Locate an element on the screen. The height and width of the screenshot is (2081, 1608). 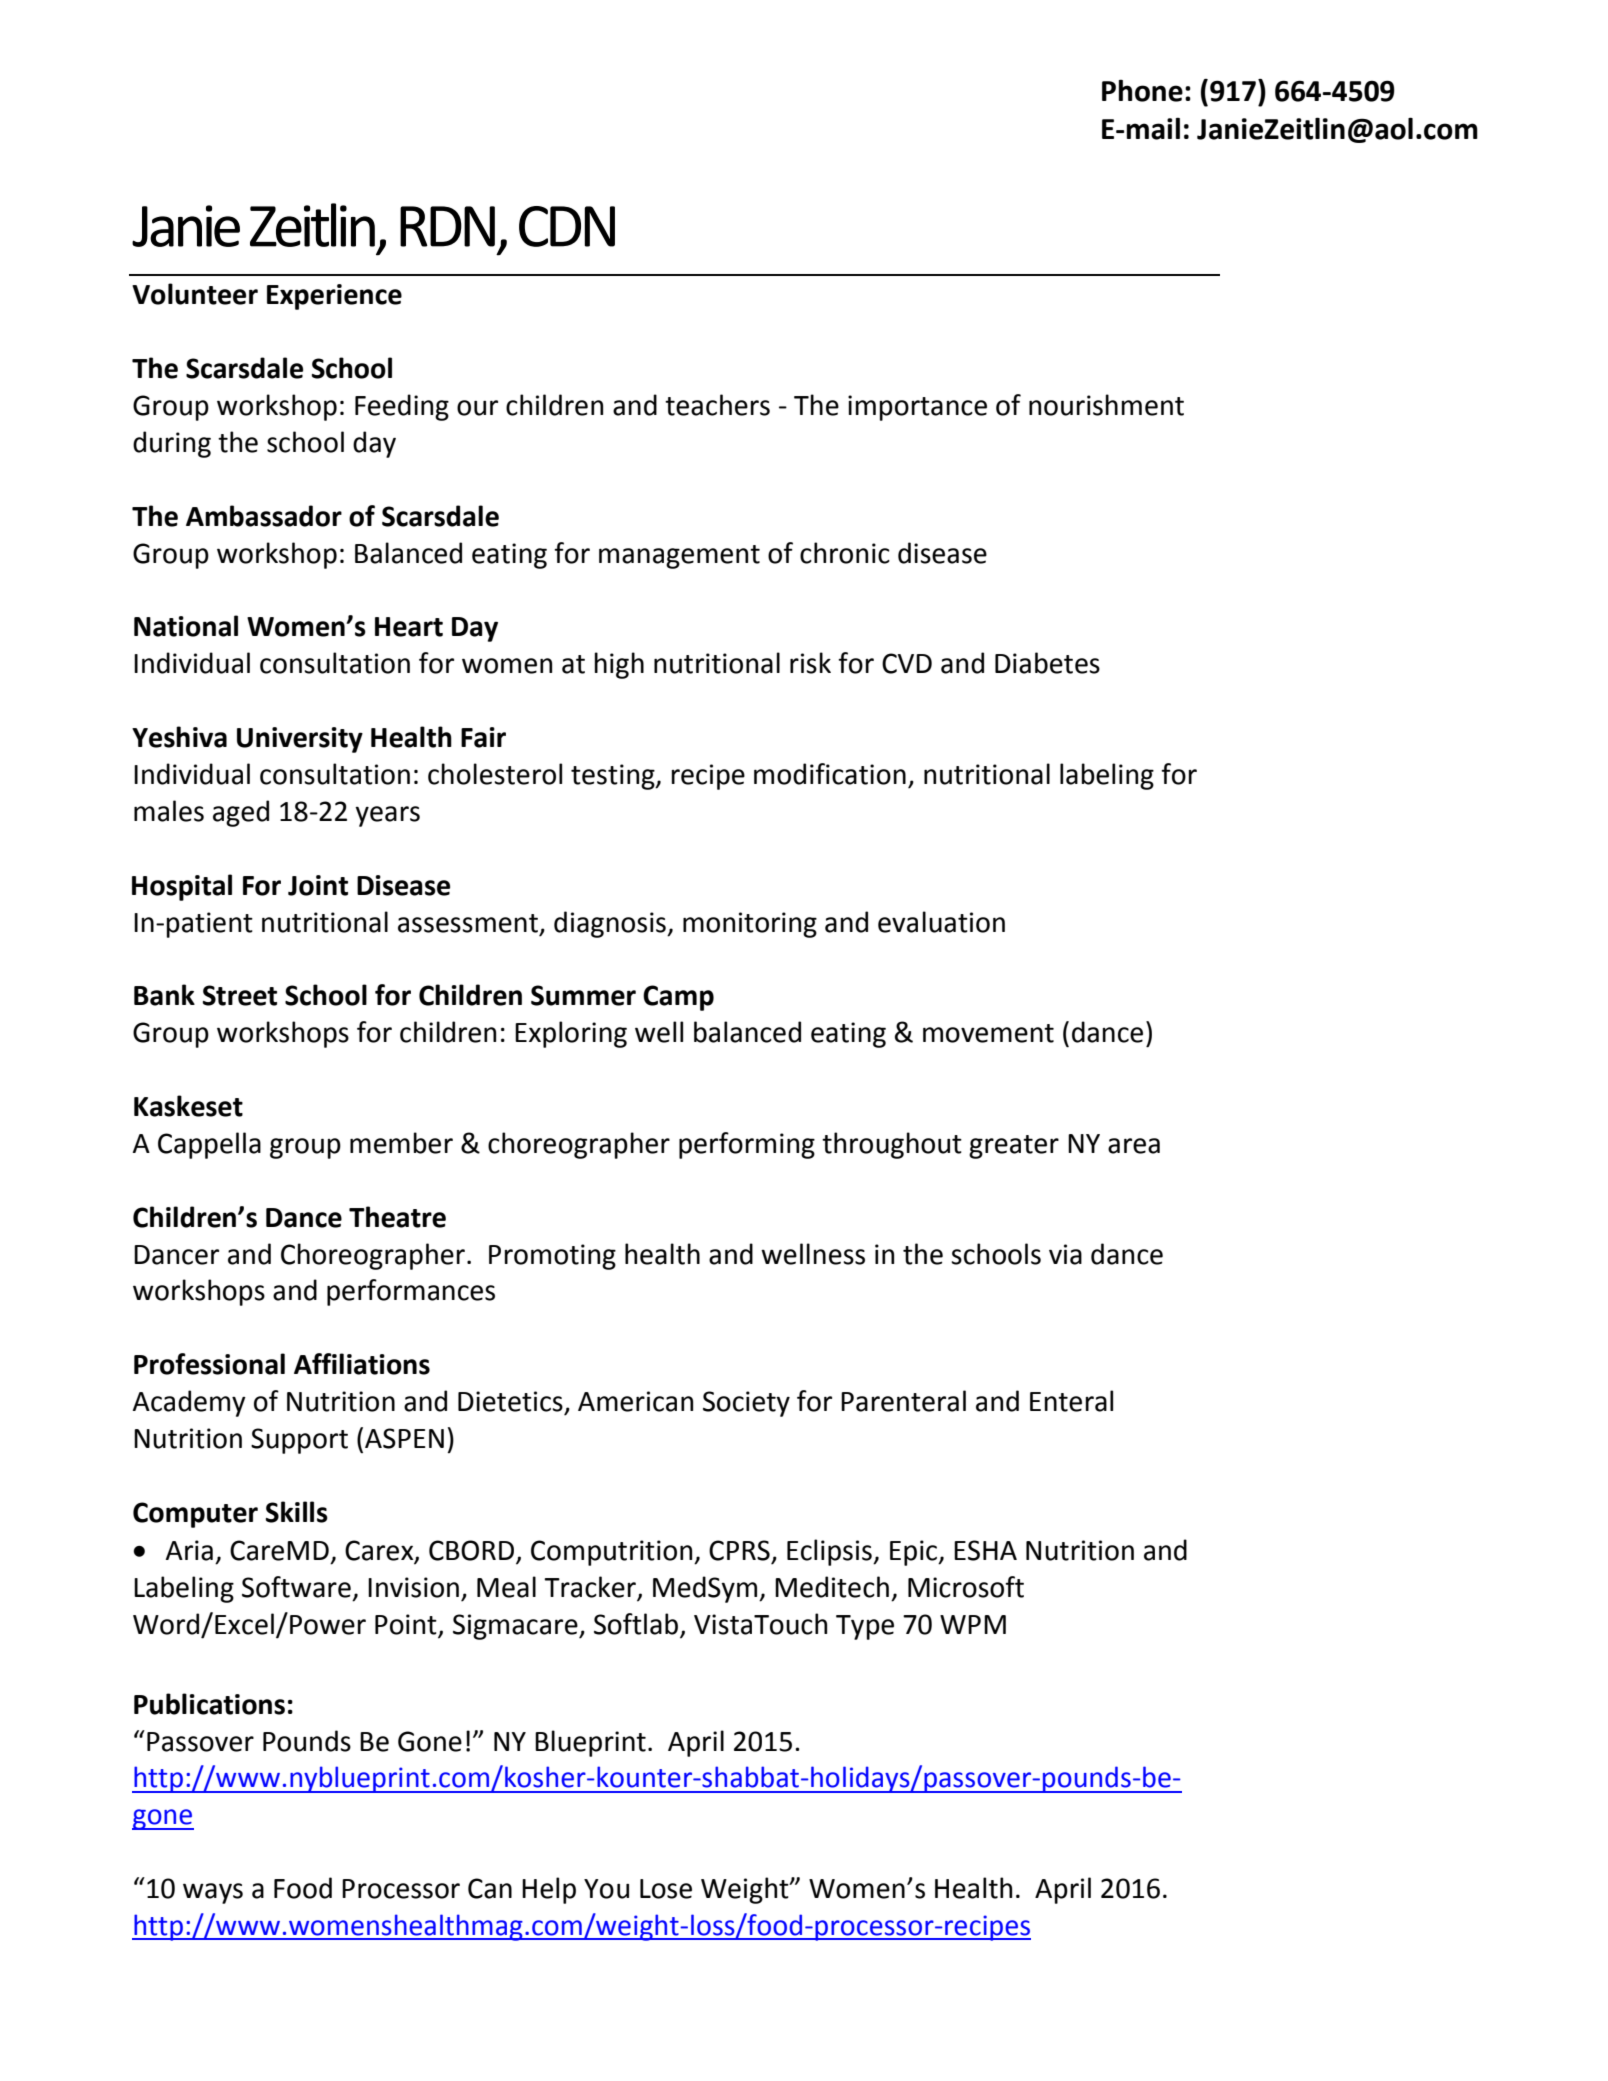
Experience is located at coordinates (334, 297).
